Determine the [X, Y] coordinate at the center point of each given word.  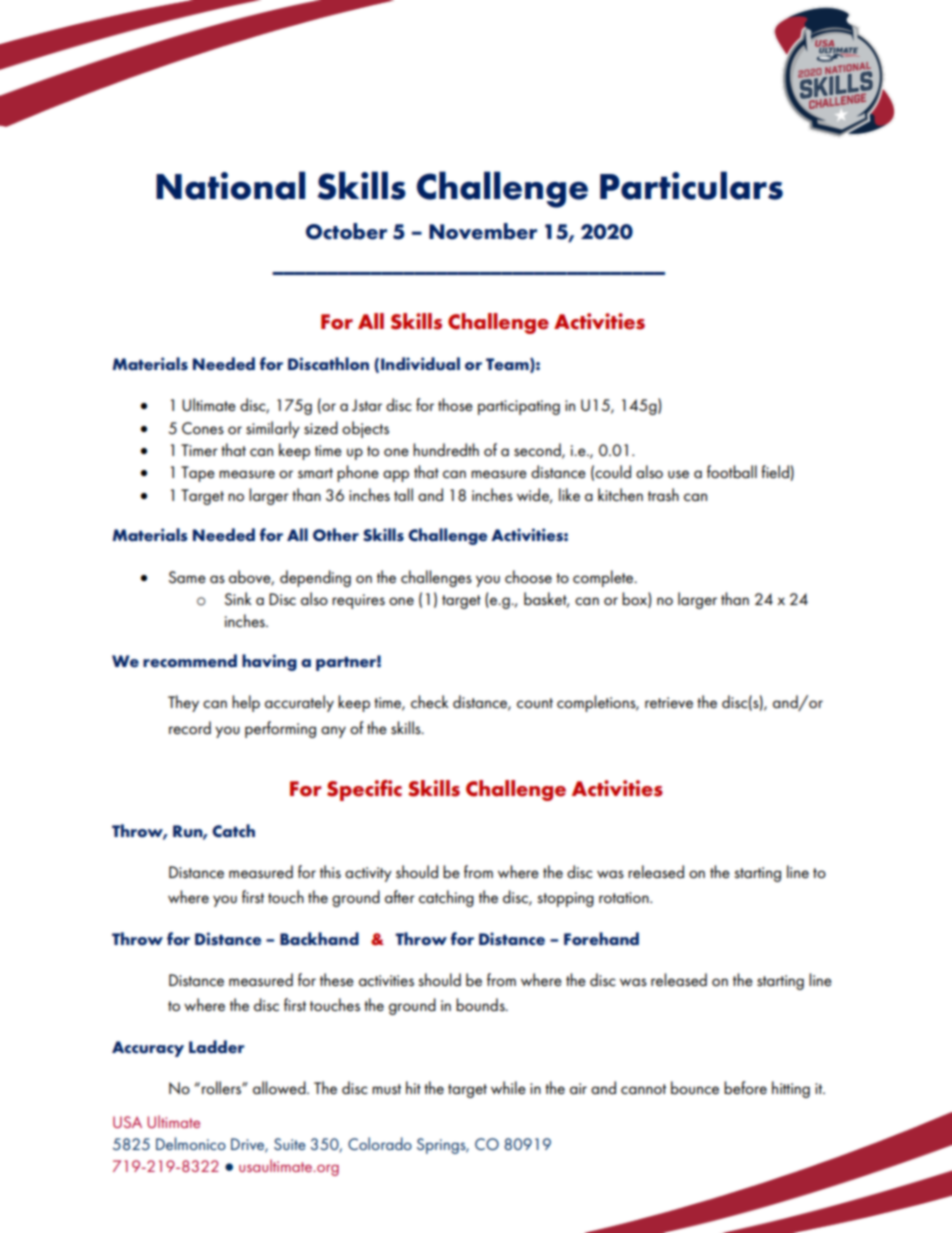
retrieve [669, 702]
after [400, 896]
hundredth [446, 449]
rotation [625, 897]
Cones [203, 428]
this [330, 871]
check [430, 701]
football [732, 472]
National [230, 185]
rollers [222, 1087]
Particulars [691, 185]
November [483, 231]
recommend [190, 661]
